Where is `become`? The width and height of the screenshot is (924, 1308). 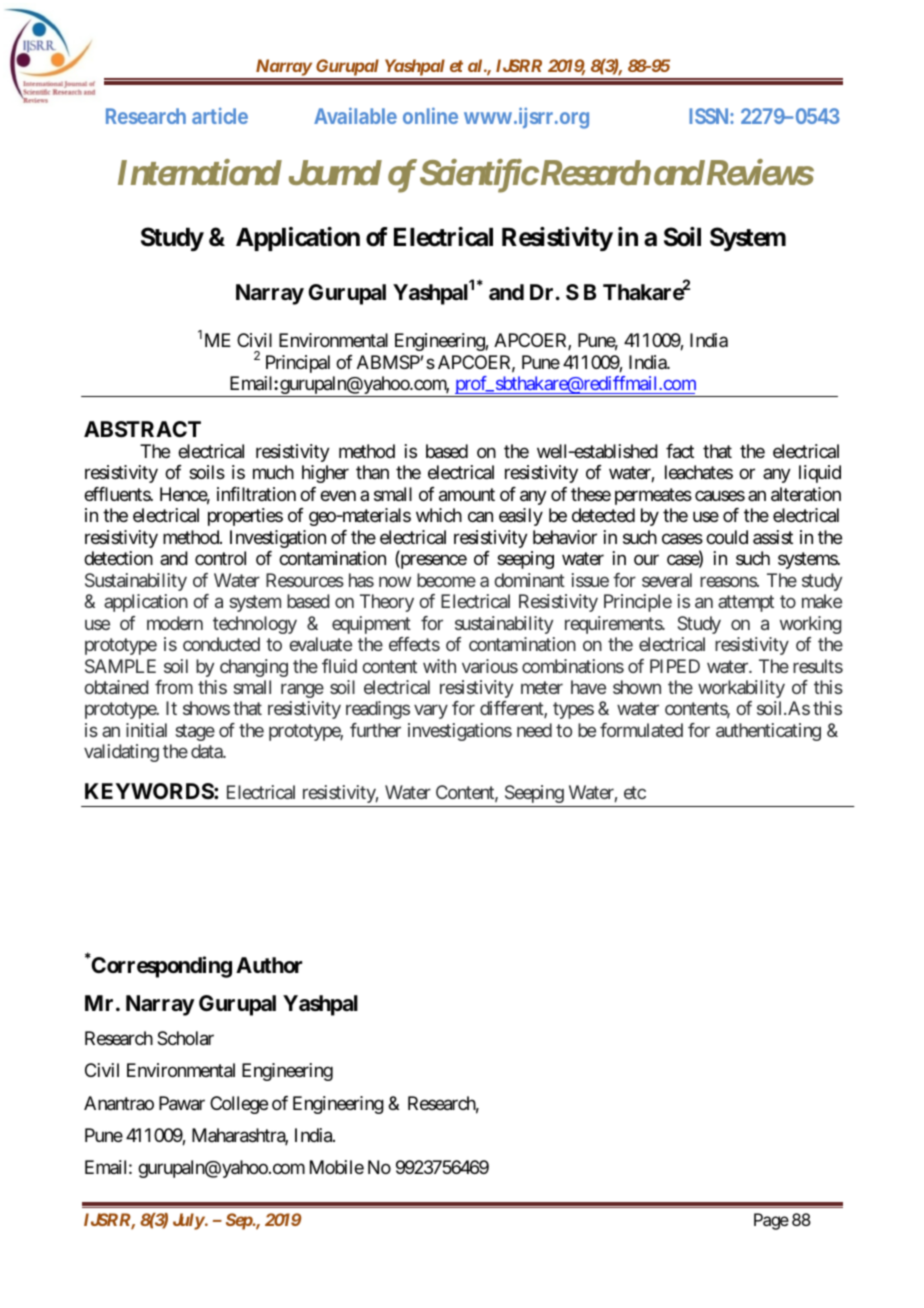
become is located at coordinates (446, 580).
